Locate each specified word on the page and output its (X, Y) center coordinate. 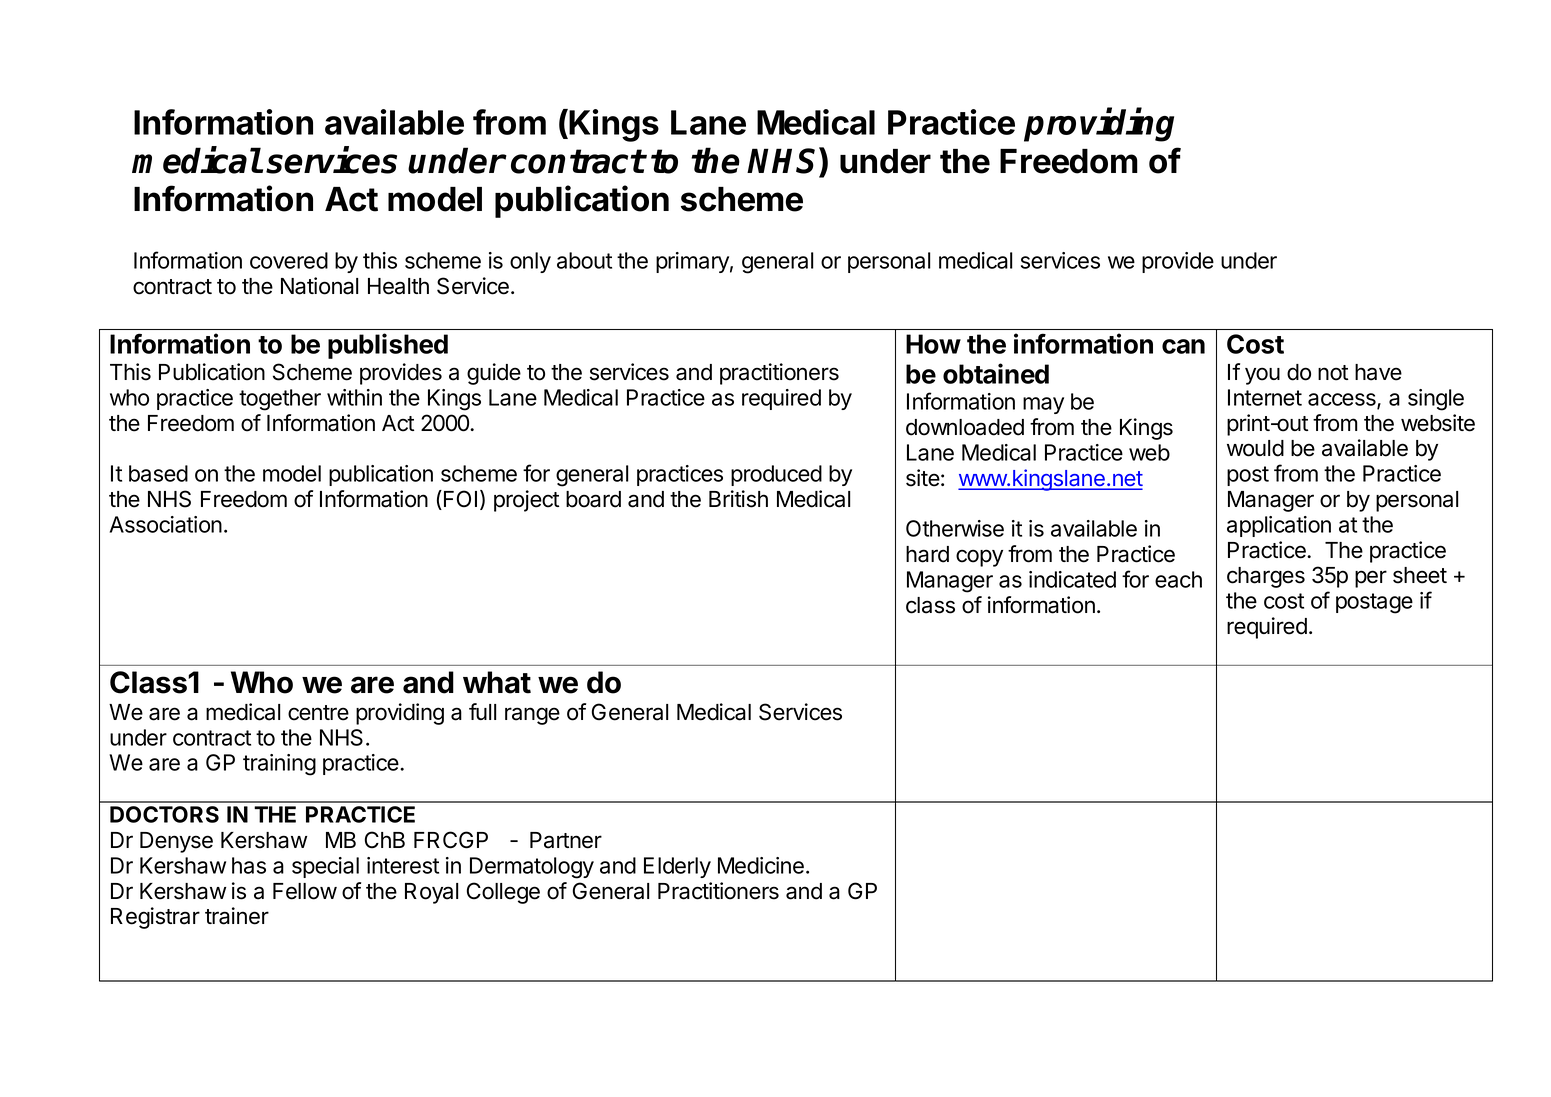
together (280, 400)
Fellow (305, 891)
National (319, 286)
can (1183, 346)
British (738, 499)
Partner (566, 840)
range (532, 716)
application (1279, 526)
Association (166, 524)
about (584, 260)
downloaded (965, 427)
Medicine (761, 865)
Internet (1265, 397)
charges (1266, 577)
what (497, 682)
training (279, 765)
